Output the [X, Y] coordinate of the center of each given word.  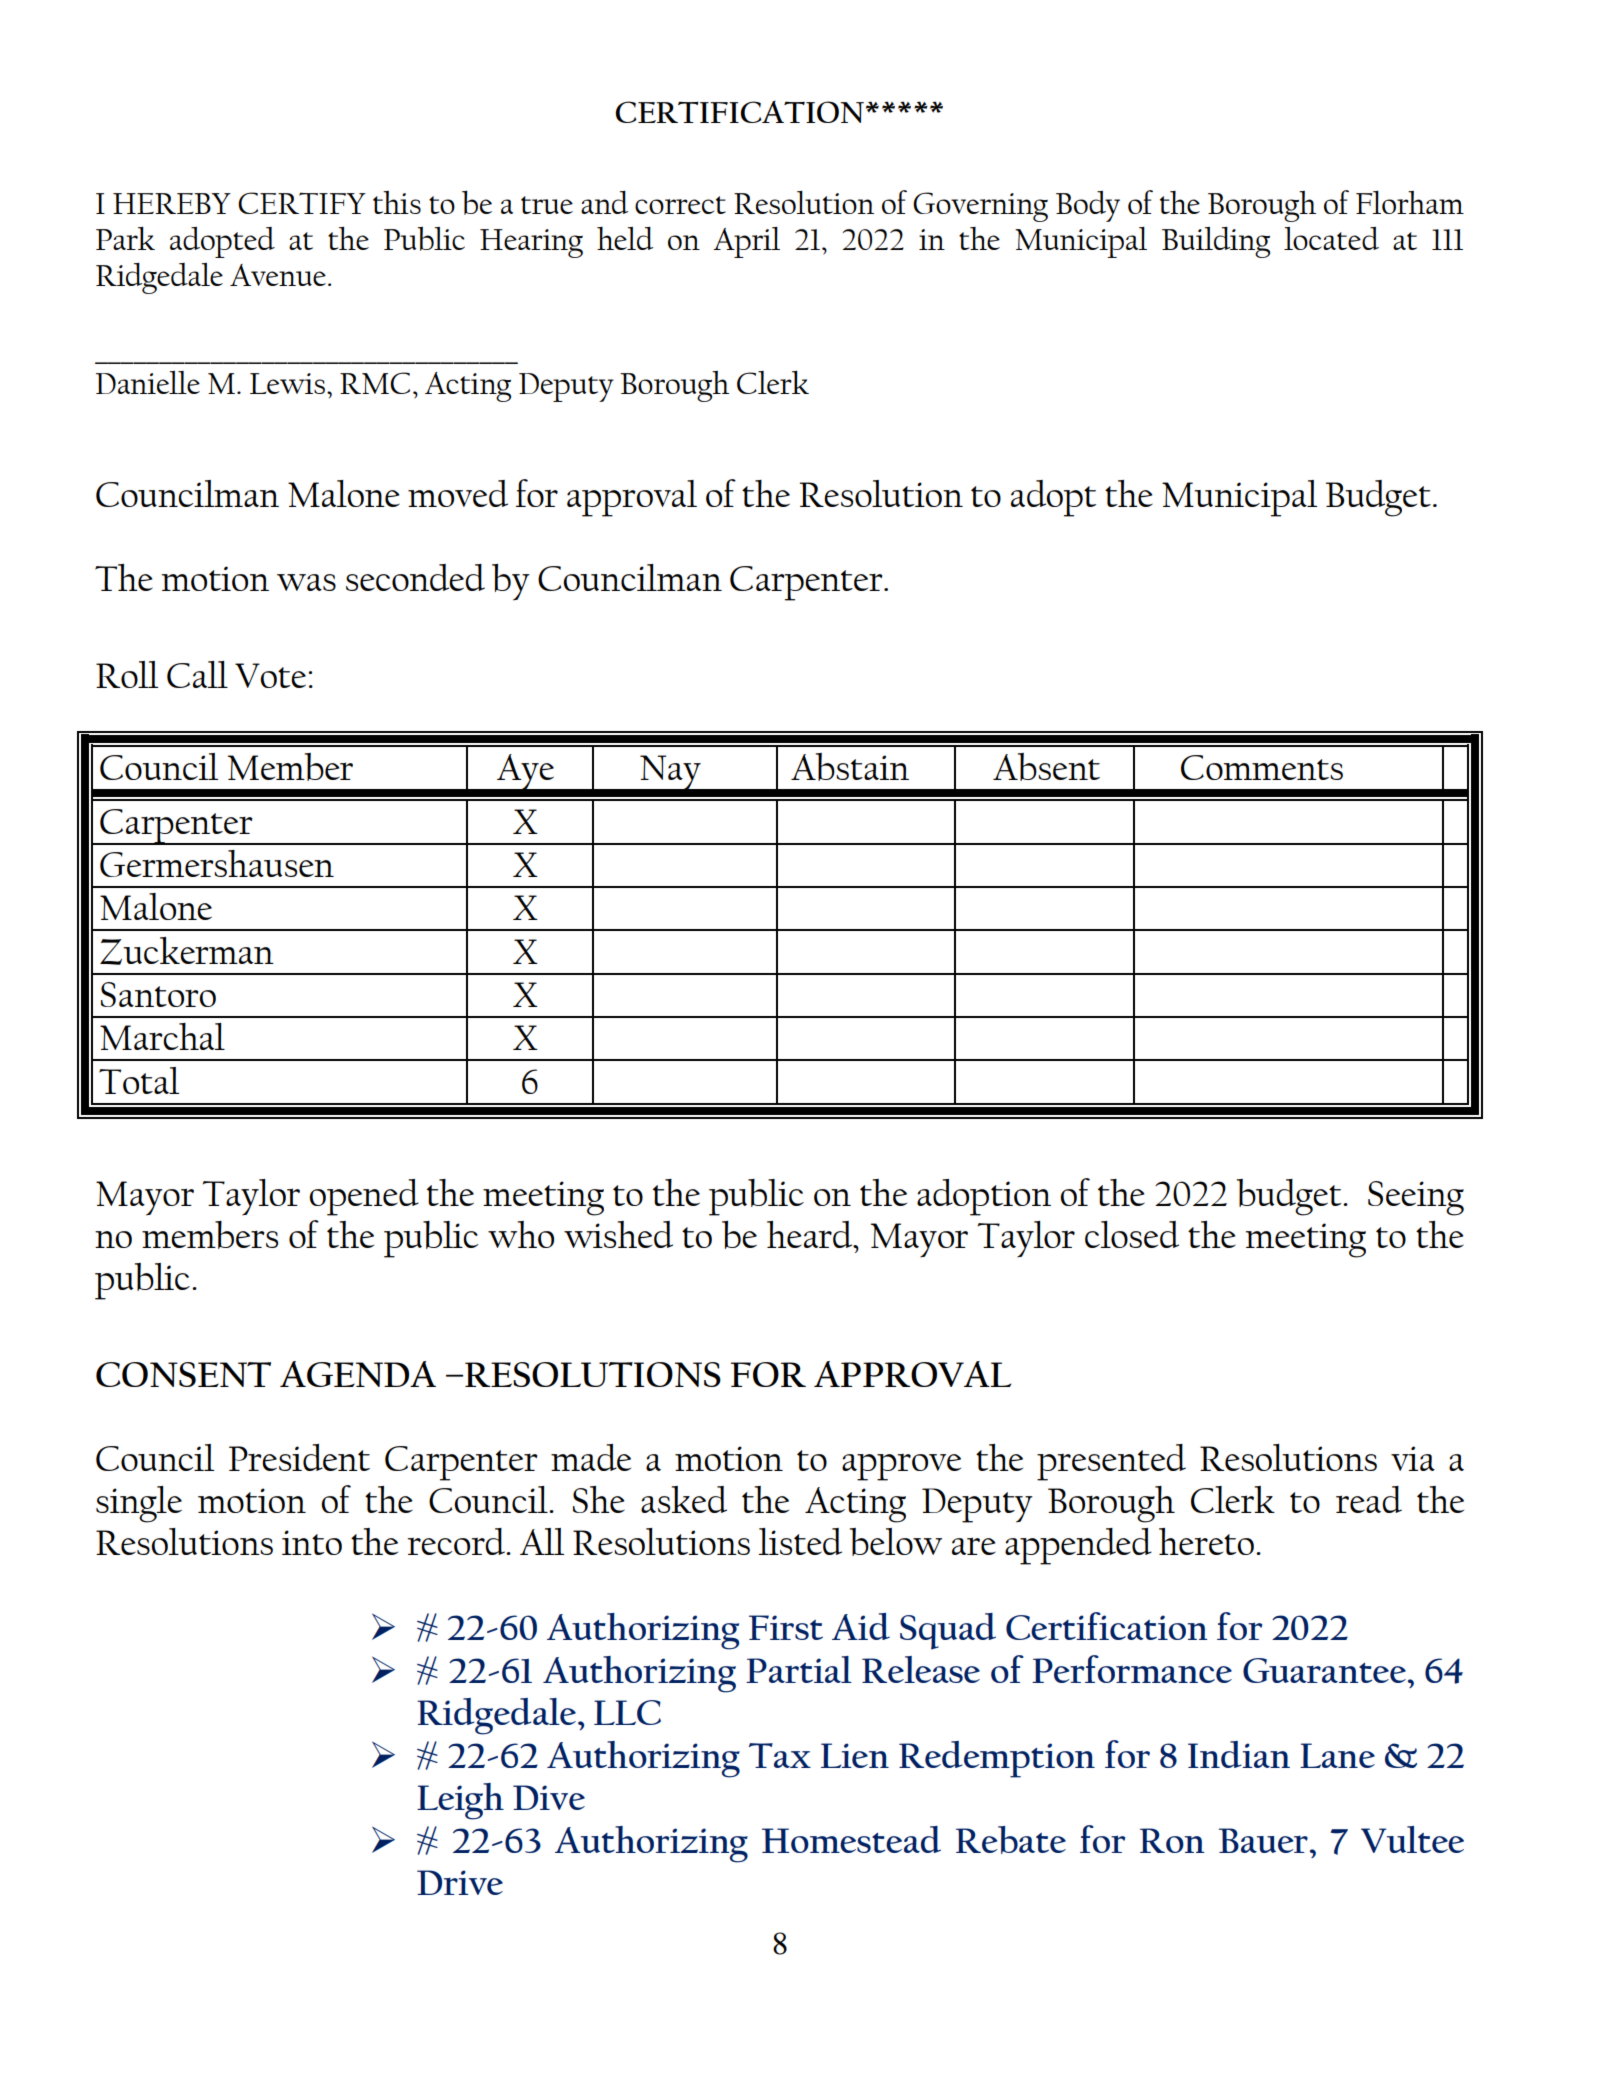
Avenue [278, 275]
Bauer [1263, 1840]
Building [1216, 242]
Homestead [851, 1839]
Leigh [460, 1801]
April [746, 242]
